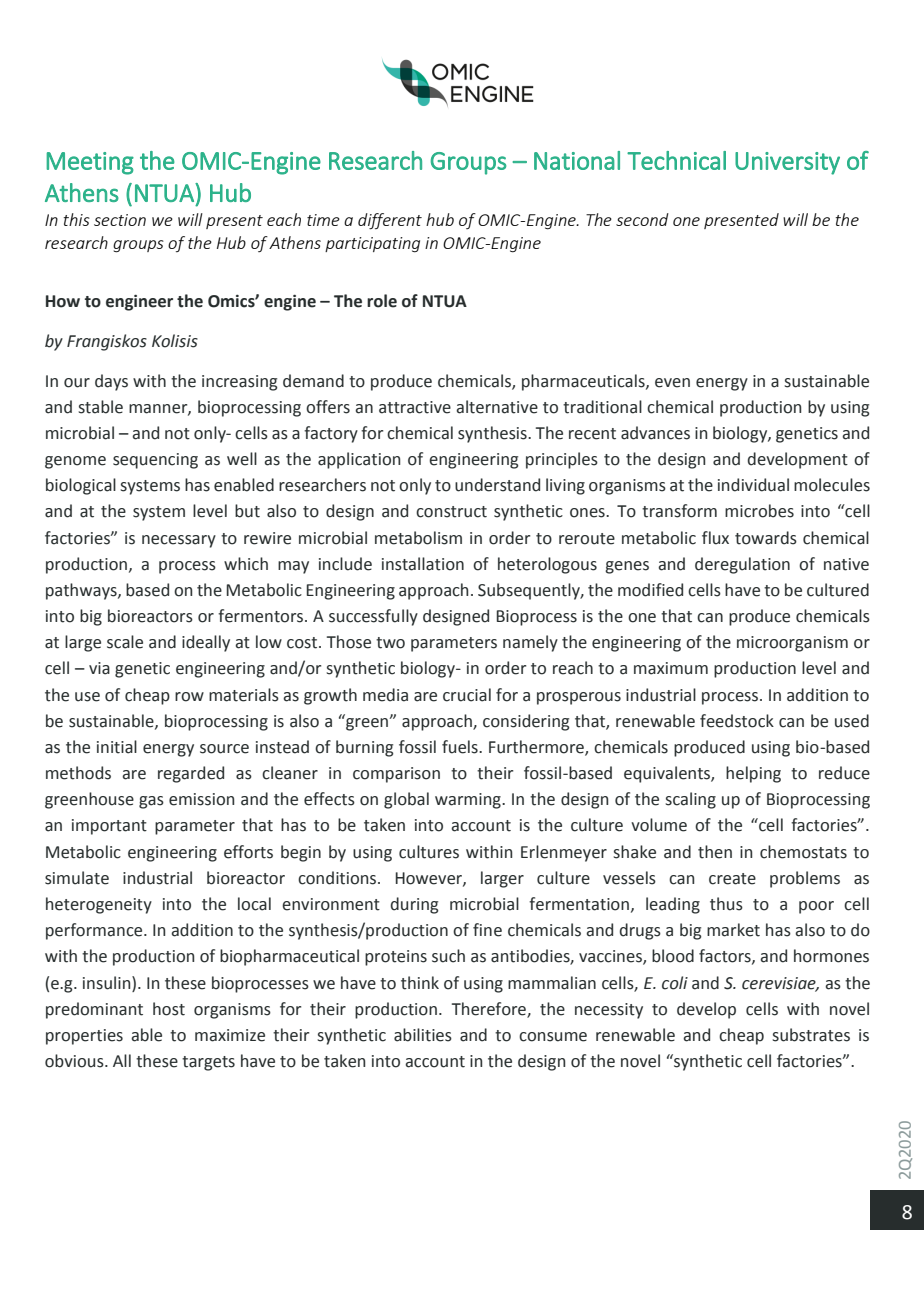  I want to click on namely, so click(530, 643).
